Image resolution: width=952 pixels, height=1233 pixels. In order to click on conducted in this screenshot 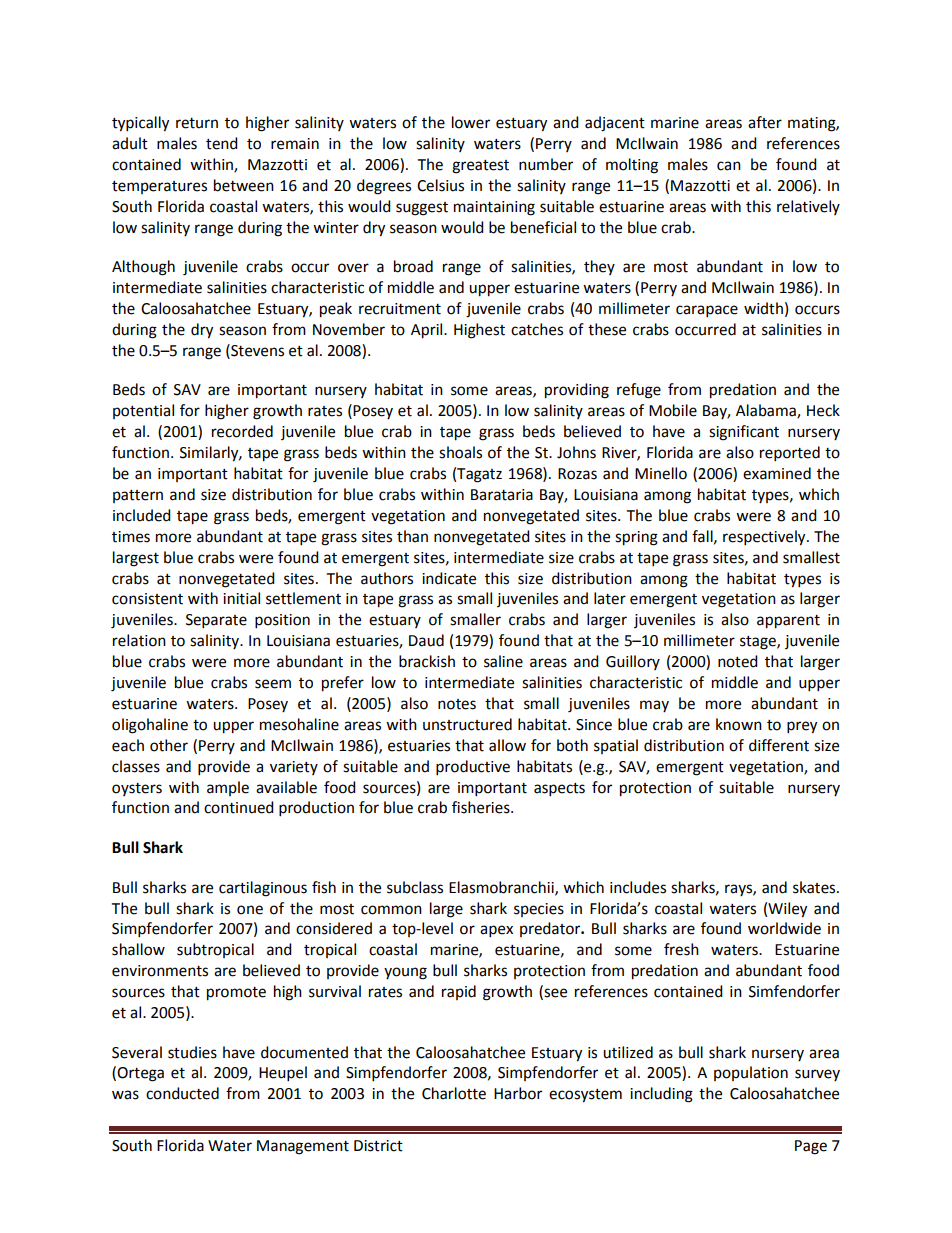, I will do `click(182, 1093)`.
